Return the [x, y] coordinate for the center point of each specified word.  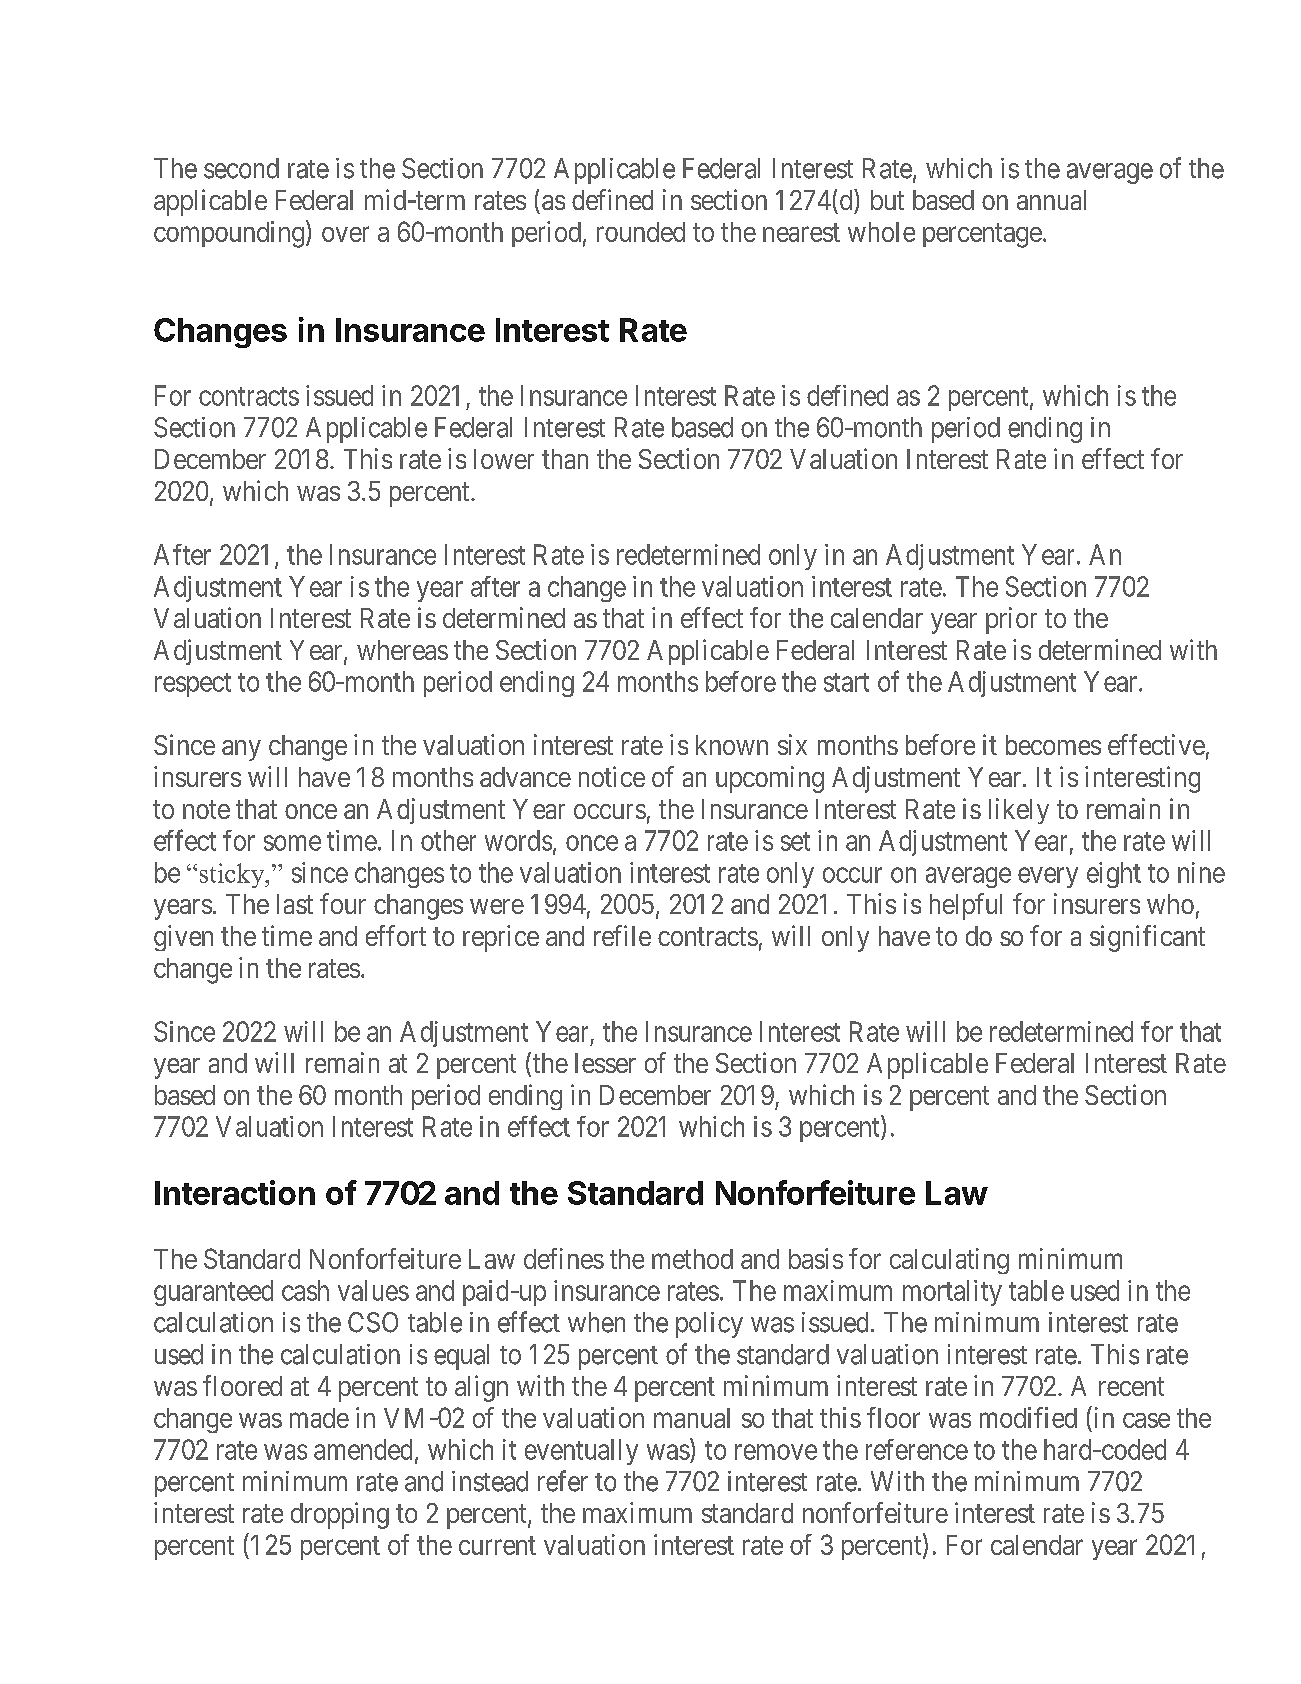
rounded [641, 232]
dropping [340, 1515]
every [1048, 877]
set [795, 841]
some [292, 843]
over [345, 234]
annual [1051, 200]
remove [776, 1452]
